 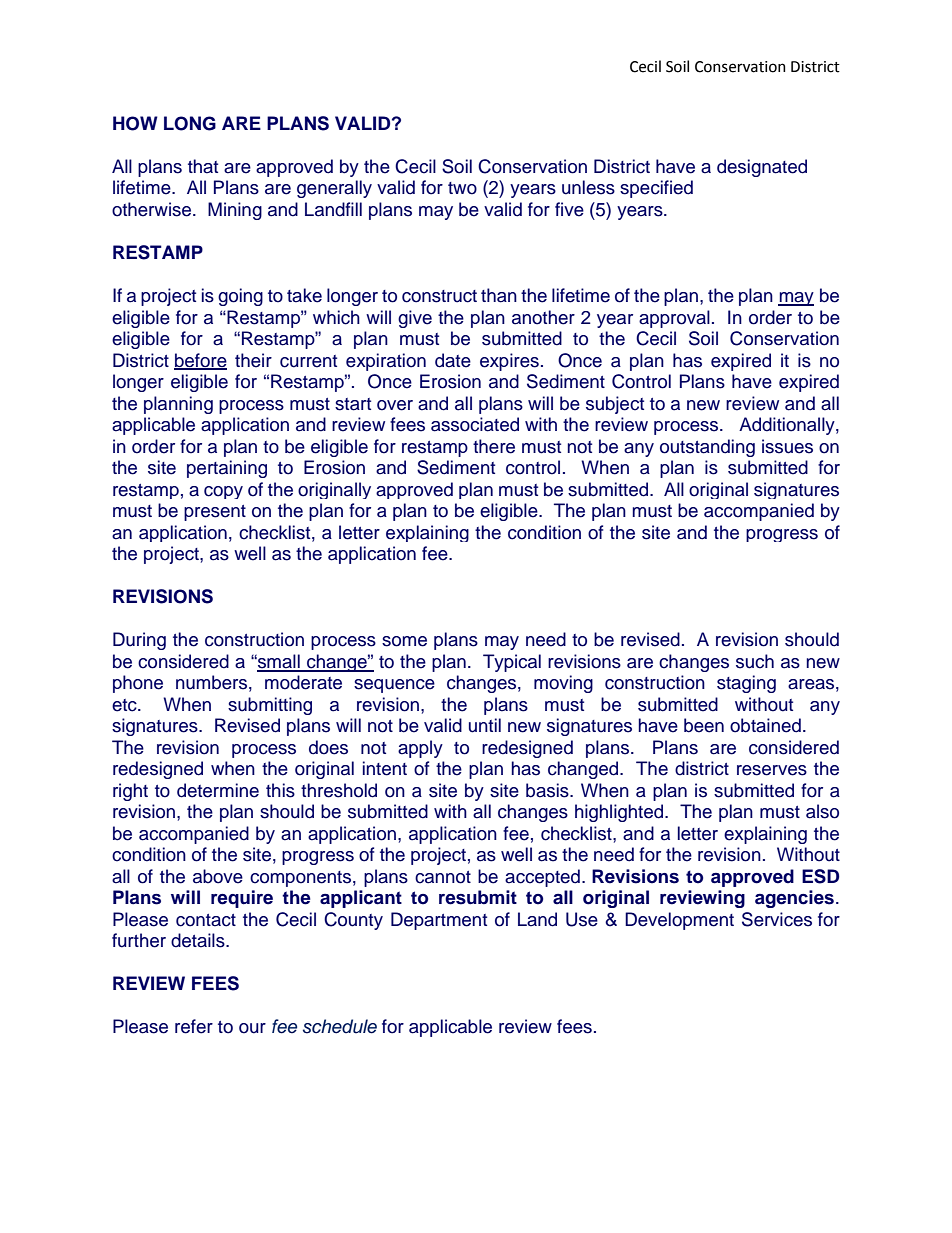 What do you see at coordinates (203, 166) in the document?
I see `that` at bounding box center [203, 166].
